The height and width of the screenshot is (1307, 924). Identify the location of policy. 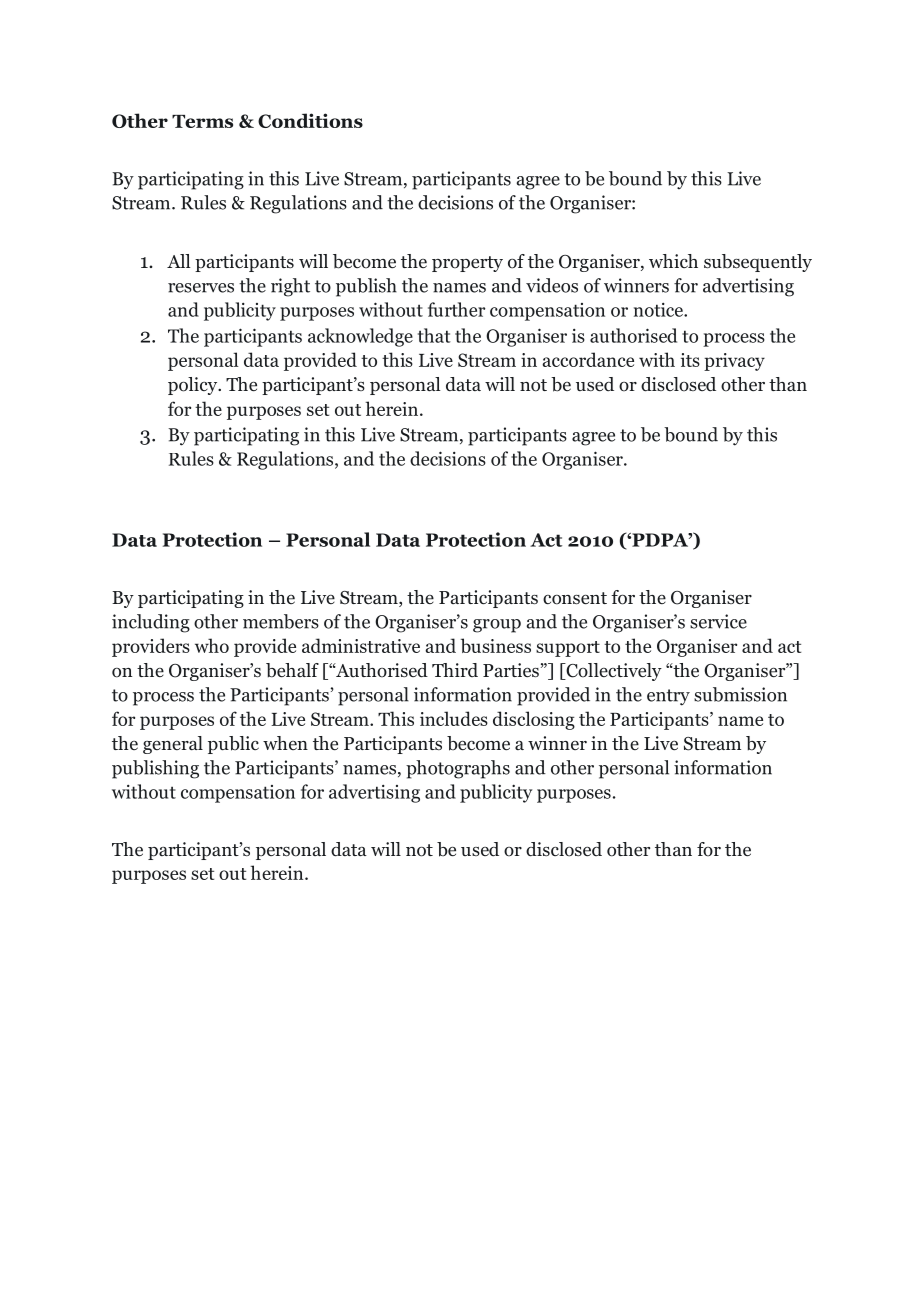
(194, 386).
